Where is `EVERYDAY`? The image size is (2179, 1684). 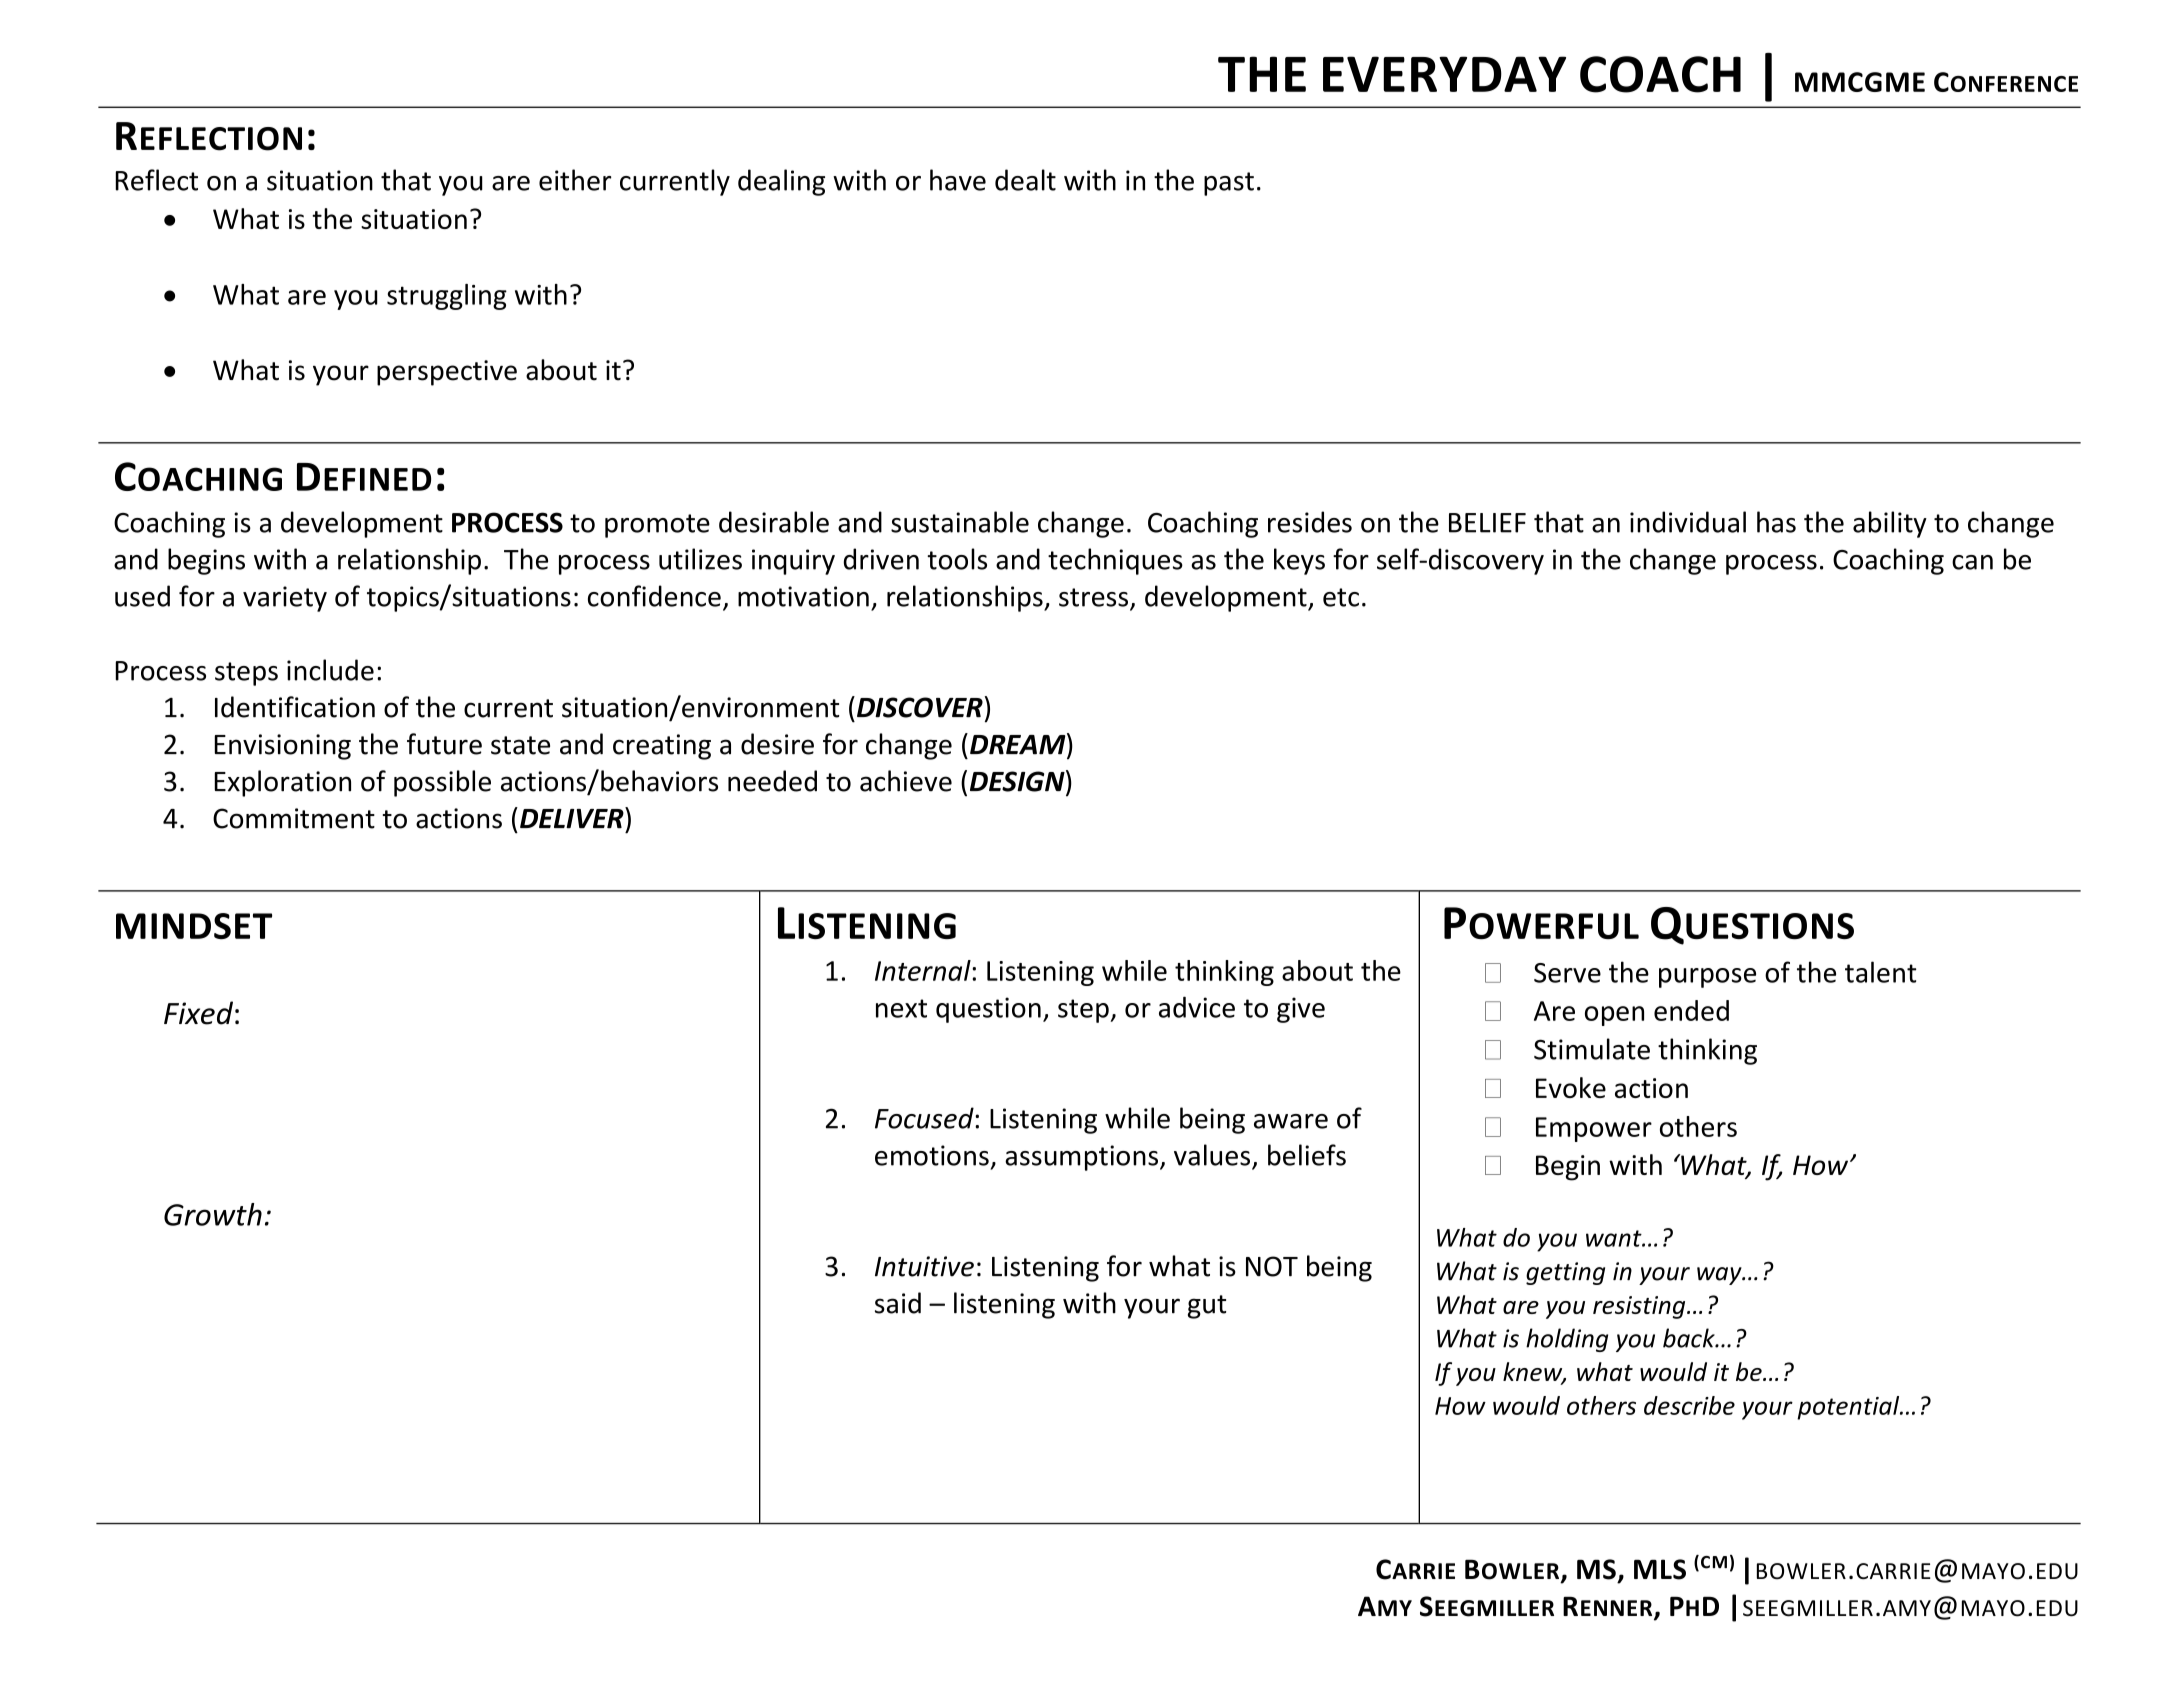
EVERYDAY is located at coordinates (1444, 74).
